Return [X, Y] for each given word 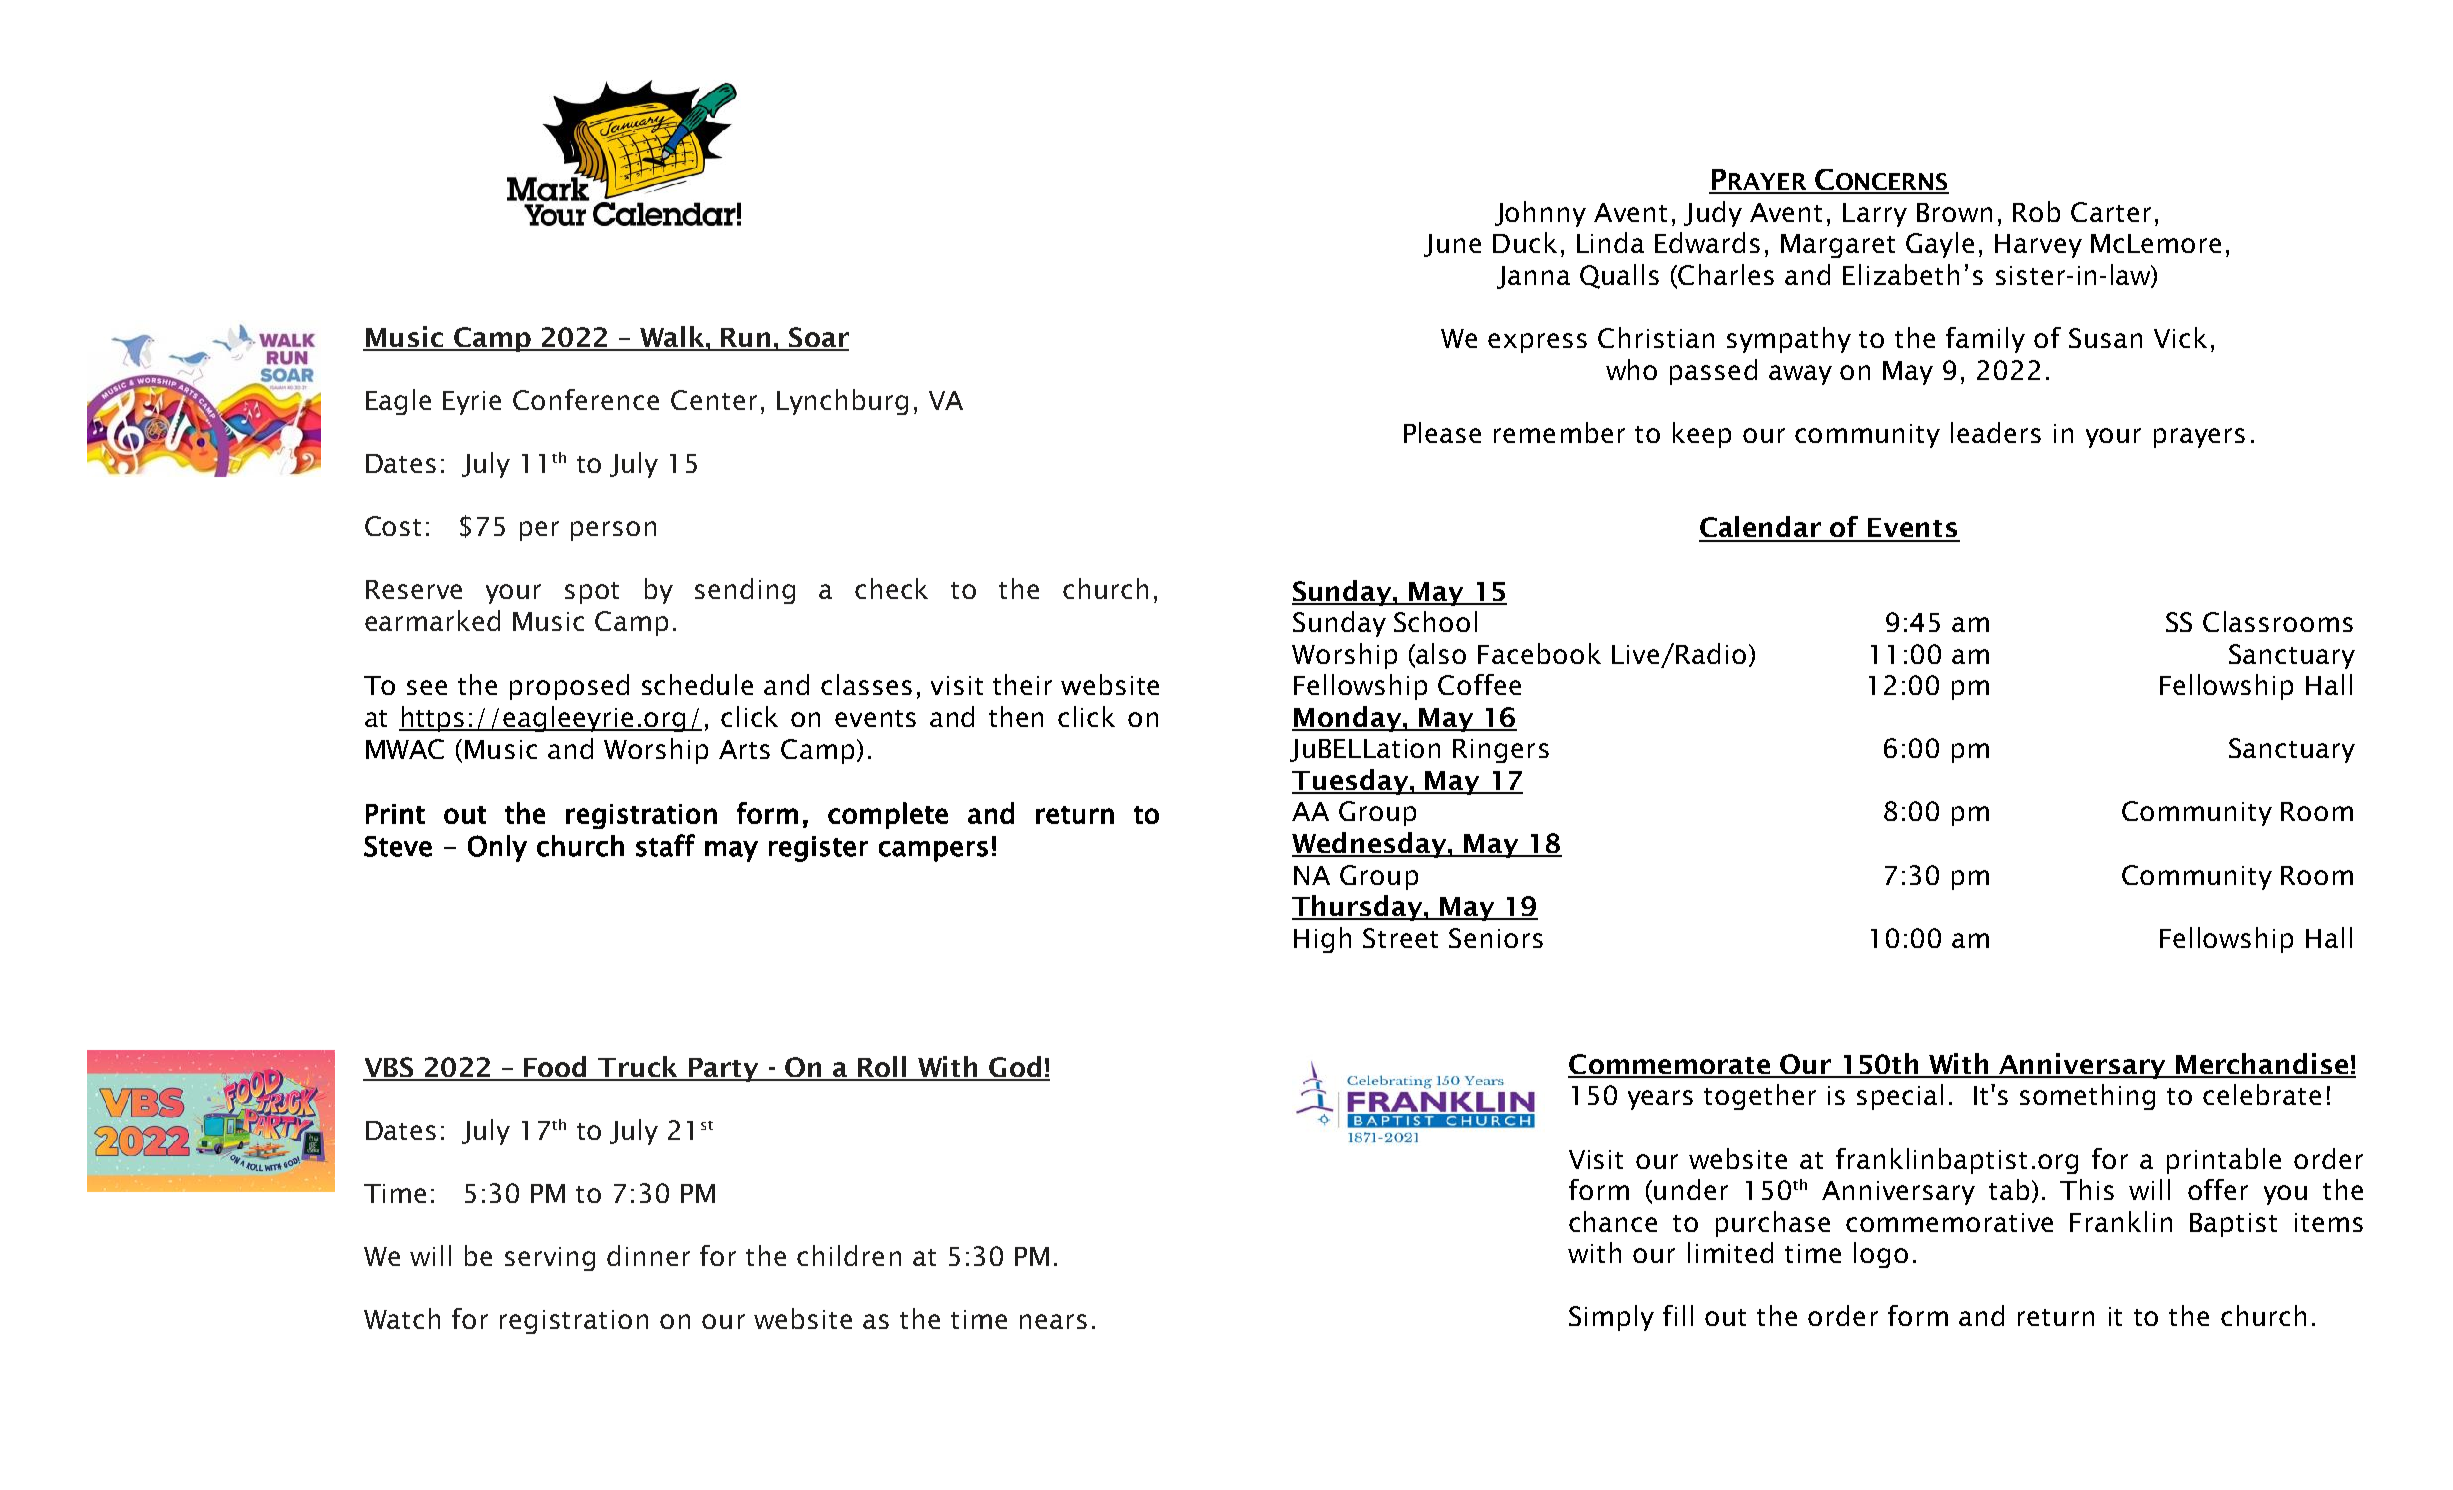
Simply [1611, 1318]
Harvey [2038, 246]
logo [1881, 1255]
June [1452, 245]
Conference [586, 399]
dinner [648, 1255]
